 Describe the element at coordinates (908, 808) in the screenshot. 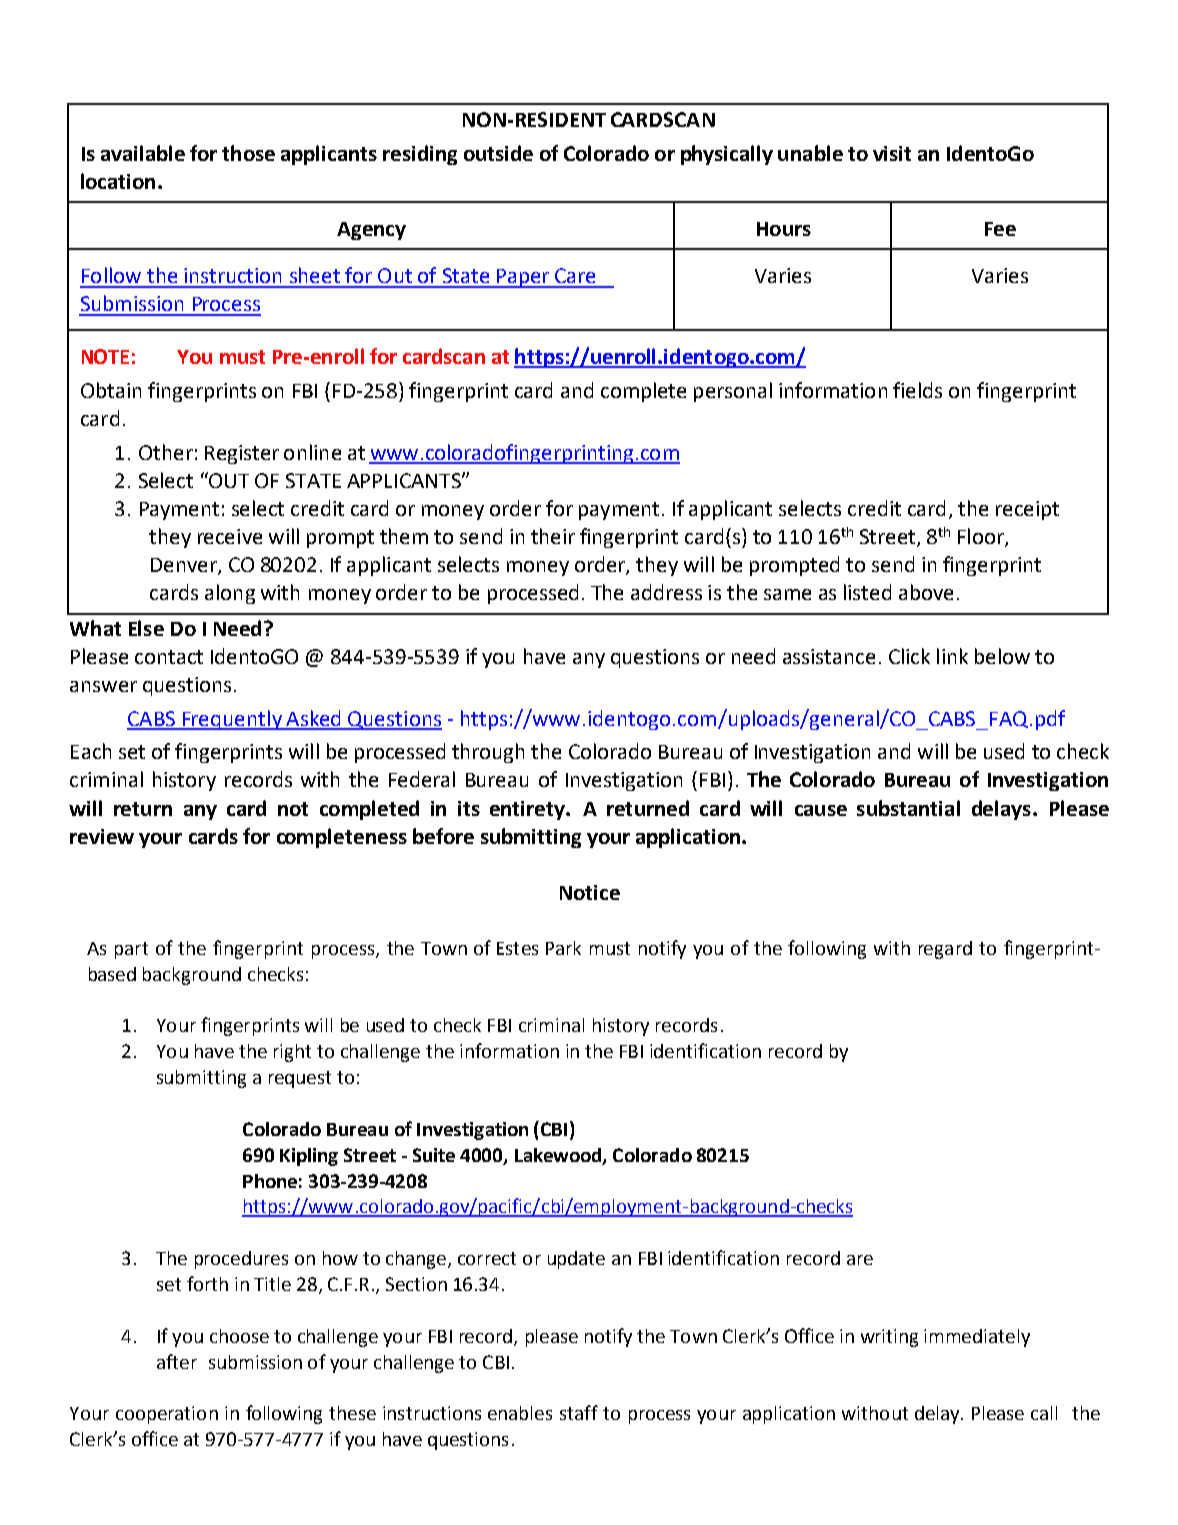

I see `substantial` at that location.
